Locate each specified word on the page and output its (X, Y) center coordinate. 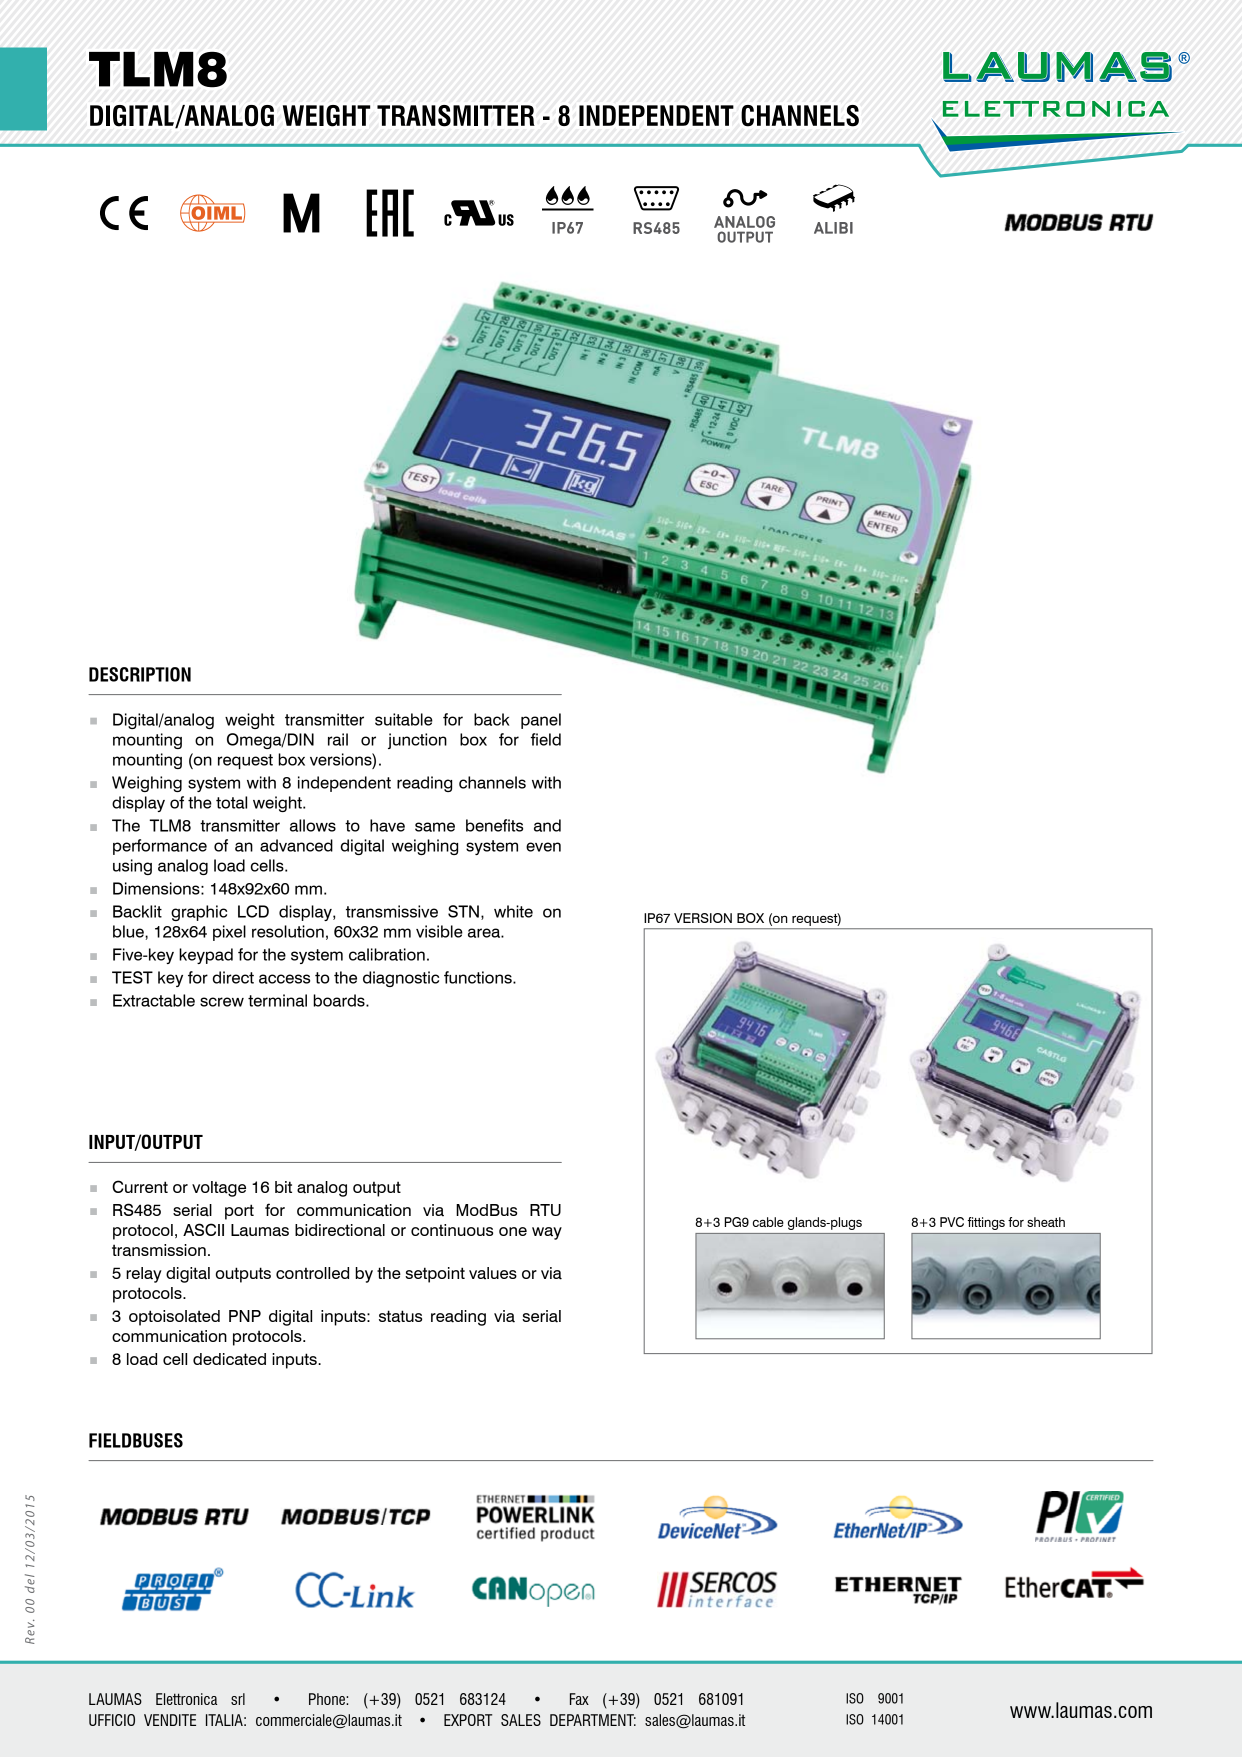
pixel (229, 933)
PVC (952, 1222)
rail (338, 739)
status (400, 1316)
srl (238, 1699)
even (543, 847)
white (513, 911)
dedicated (229, 1359)
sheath (1046, 1222)
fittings (986, 1223)
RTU (545, 1210)
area (485, 933)
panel (541, 721)
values (493, 1273)
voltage (219, 1189)
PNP (245, 1316)
